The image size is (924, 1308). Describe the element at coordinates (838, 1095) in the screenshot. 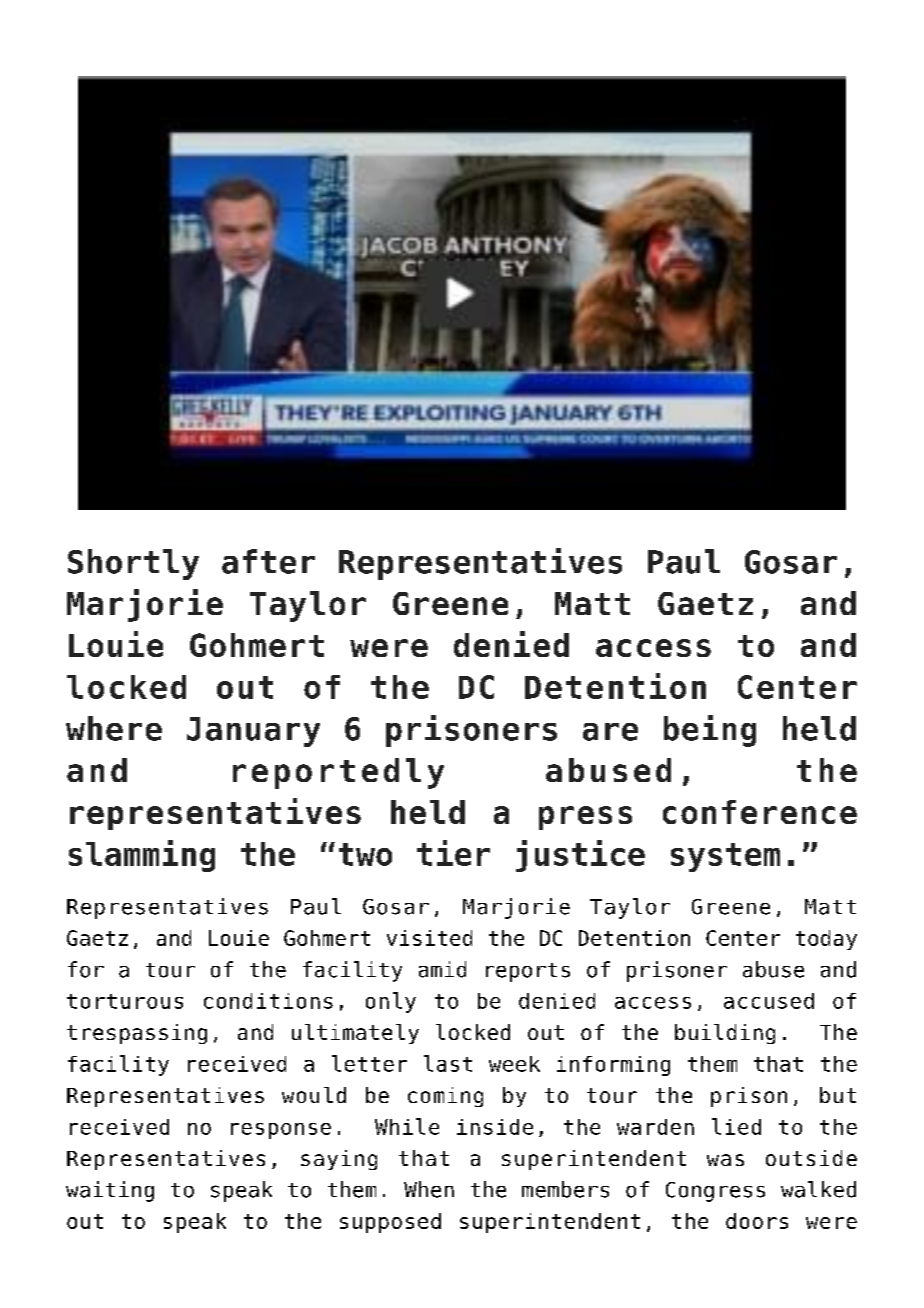

I see `but` at that location.
